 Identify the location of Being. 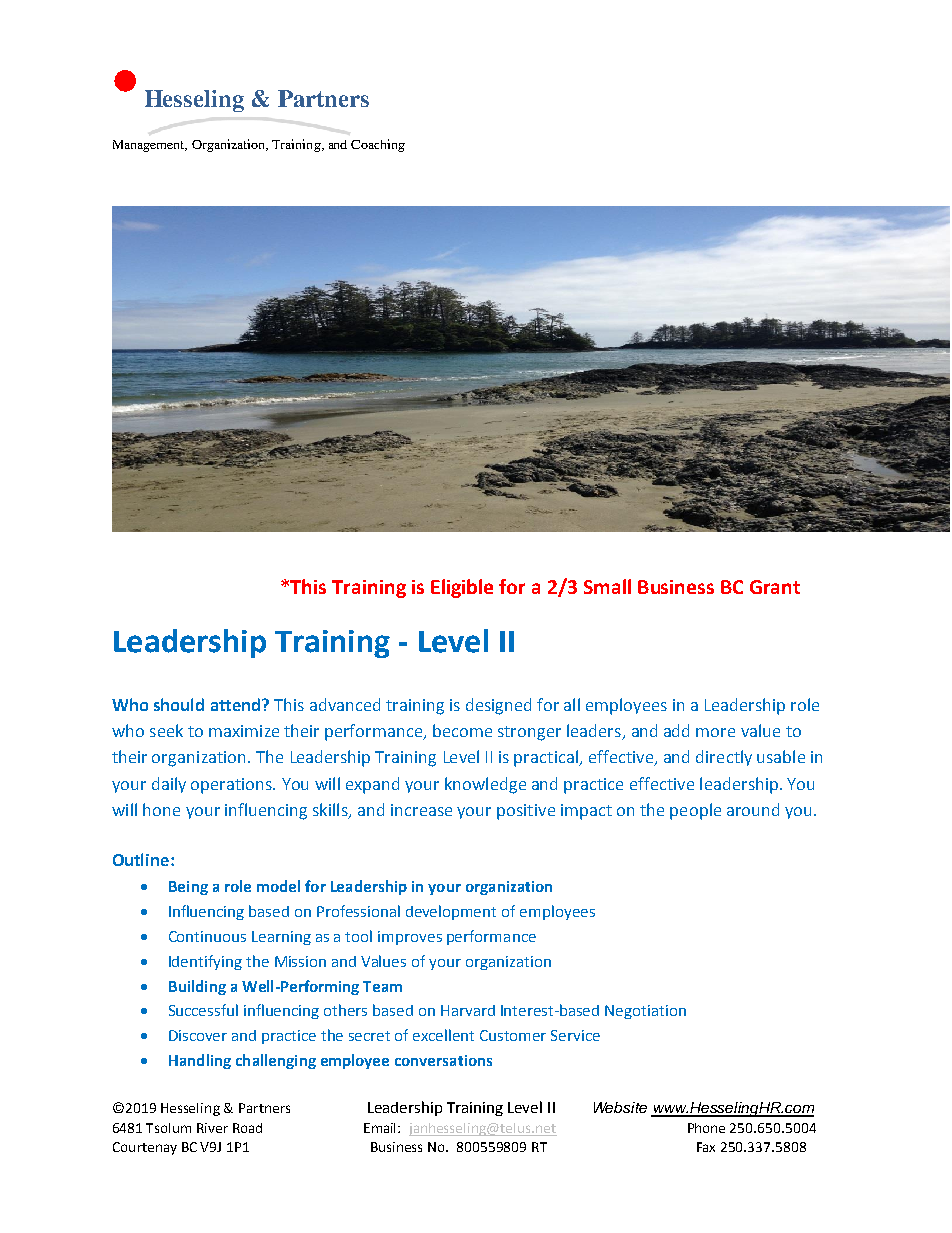
(188, 888).
